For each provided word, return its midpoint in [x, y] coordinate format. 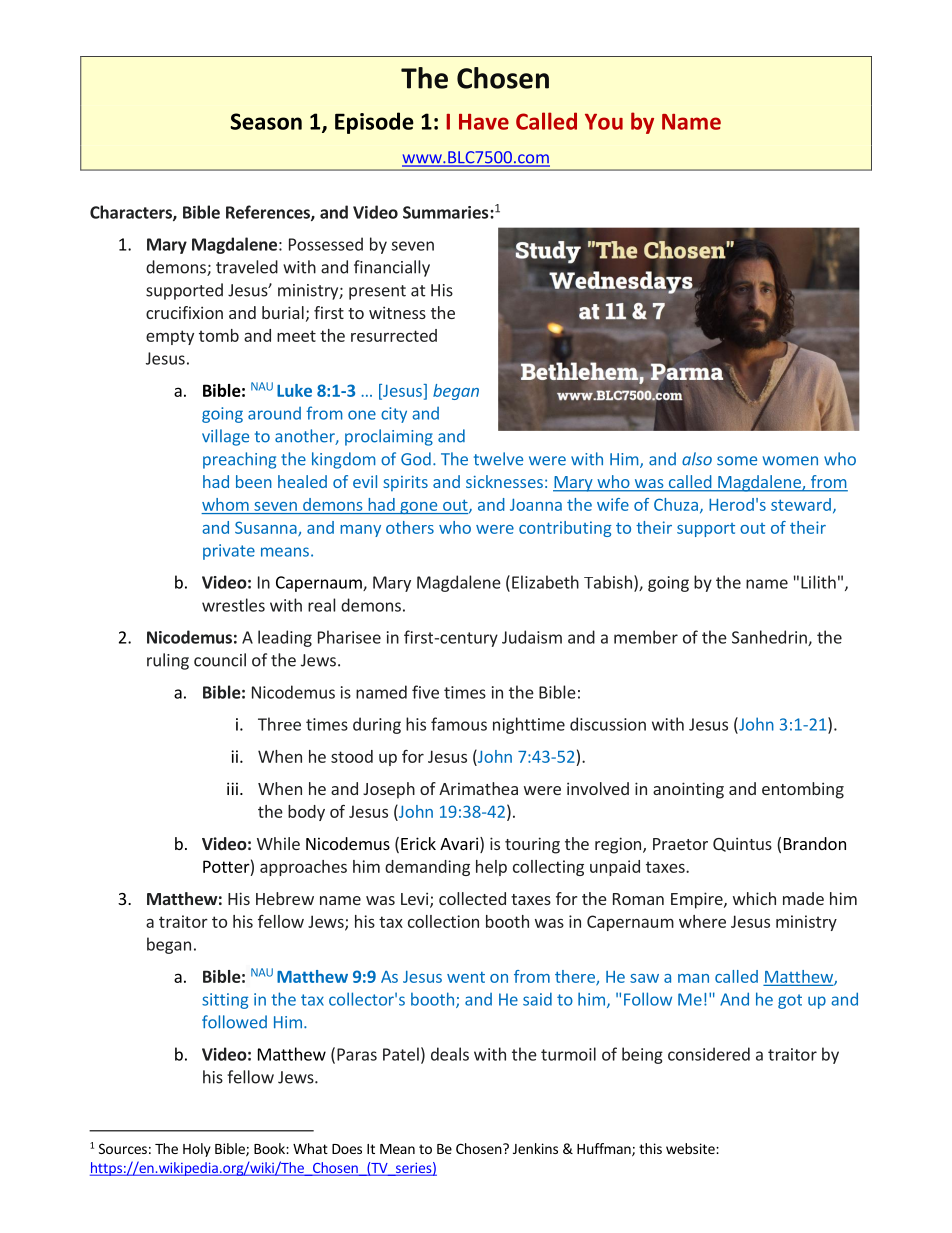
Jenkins [535, 1148]
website [691, 1148]
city [394, 415]
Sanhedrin [770, 638]
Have [484, 122]
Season [266, 121]
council [220, 660]
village [225, 437]
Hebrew [285, 898]
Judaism [532, 637]
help [491, 868]
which [754, 898]
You [604, 122]
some [737, 461]
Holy [197, 1150]
